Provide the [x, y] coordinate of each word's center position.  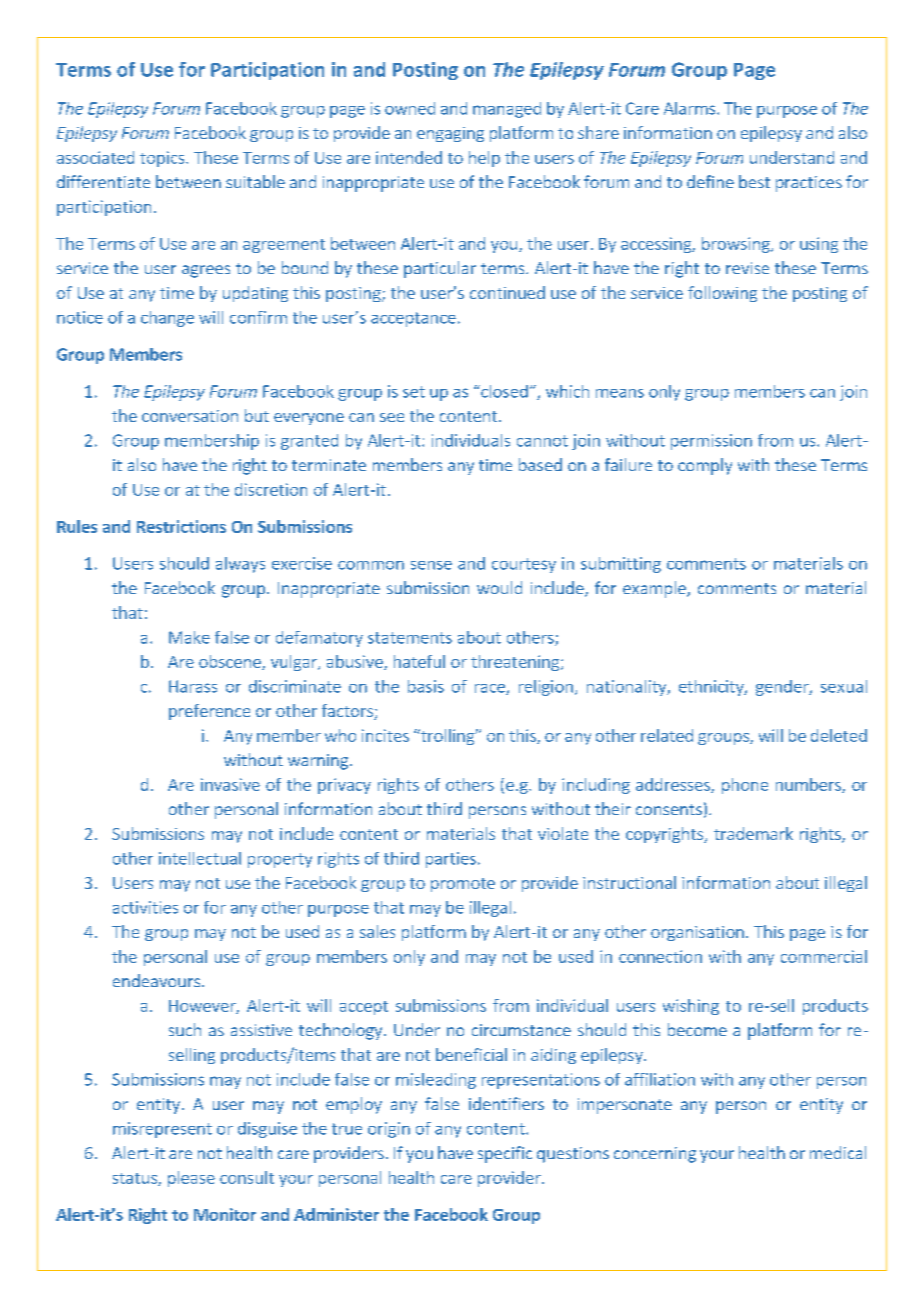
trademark [753, 833]
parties [451, 860]
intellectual [200, 858]
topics [163, 159]
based [540, 464]
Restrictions [181, 526]
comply [705, 466]
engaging [450, 134]
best [754, 181]
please [191, 1179]
